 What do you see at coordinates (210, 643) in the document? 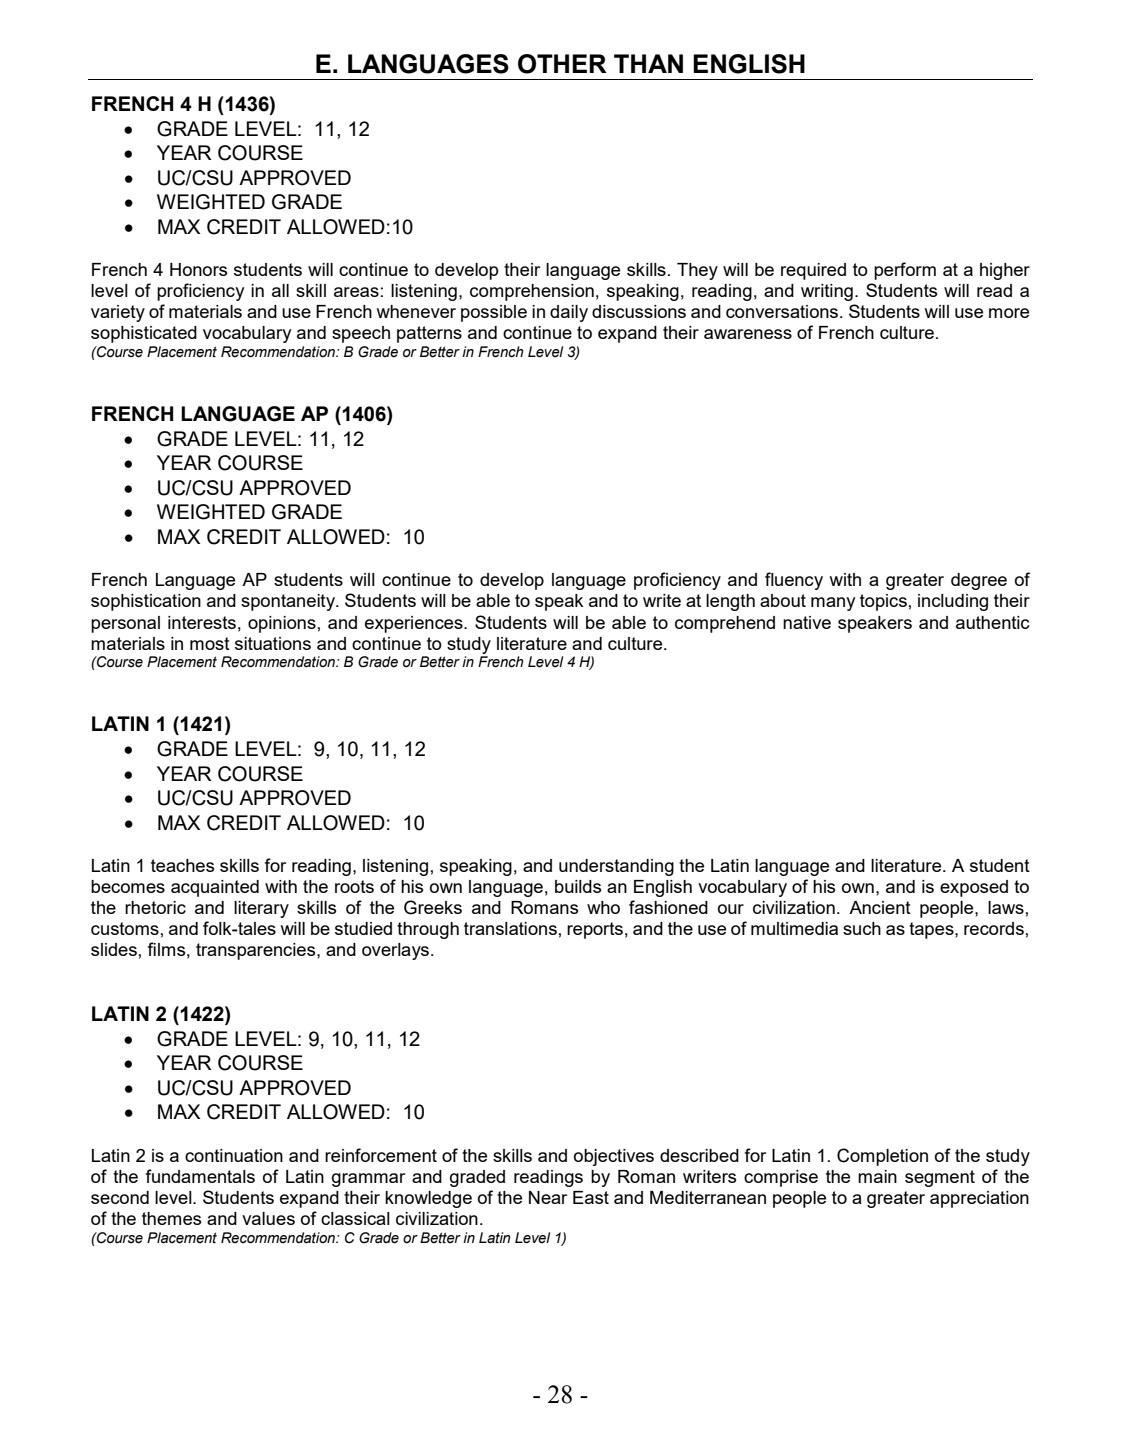
I see `most` at bounding box center [210, 643].
